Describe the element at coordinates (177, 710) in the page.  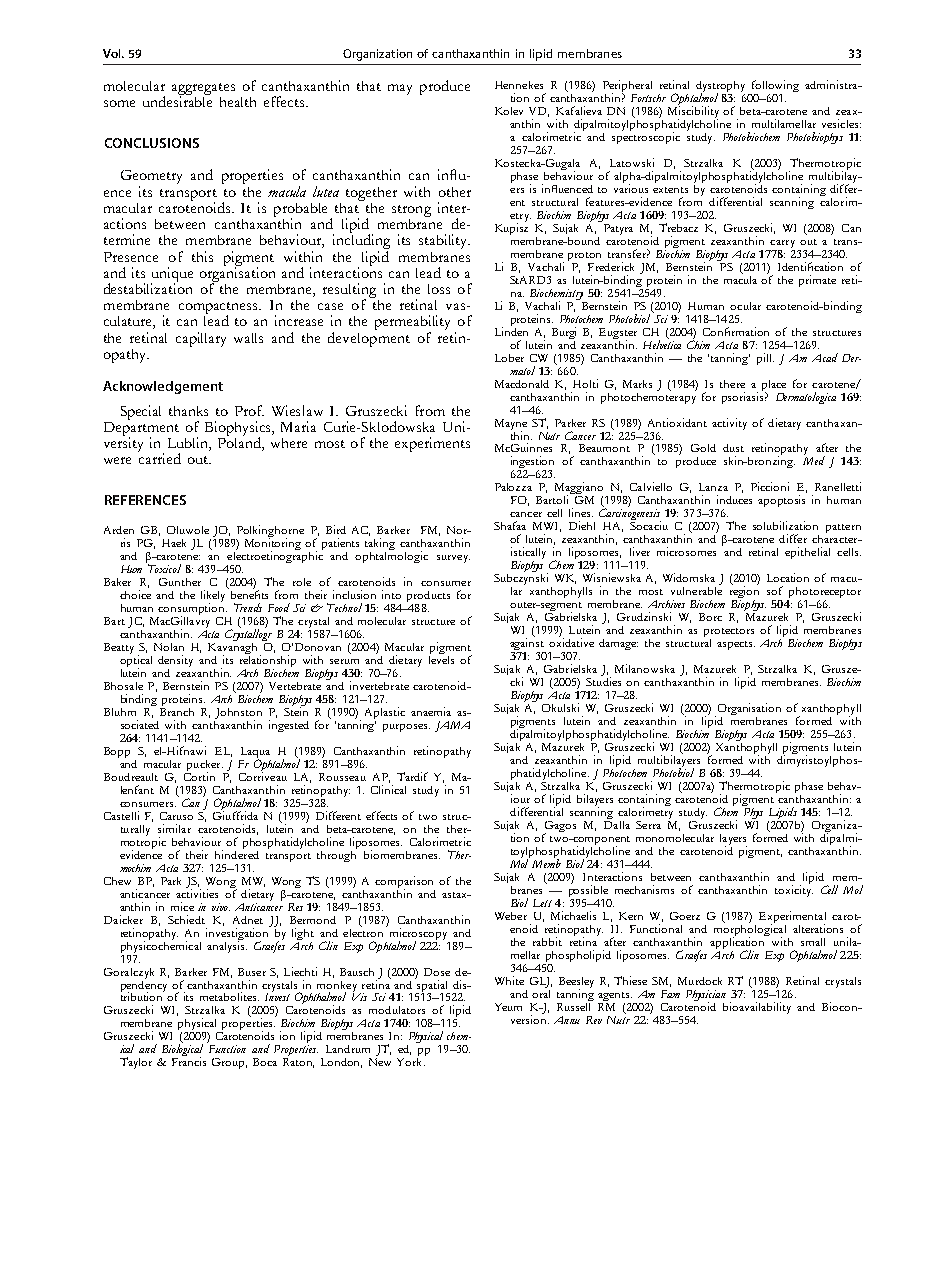
I see `Branch` at that location.
